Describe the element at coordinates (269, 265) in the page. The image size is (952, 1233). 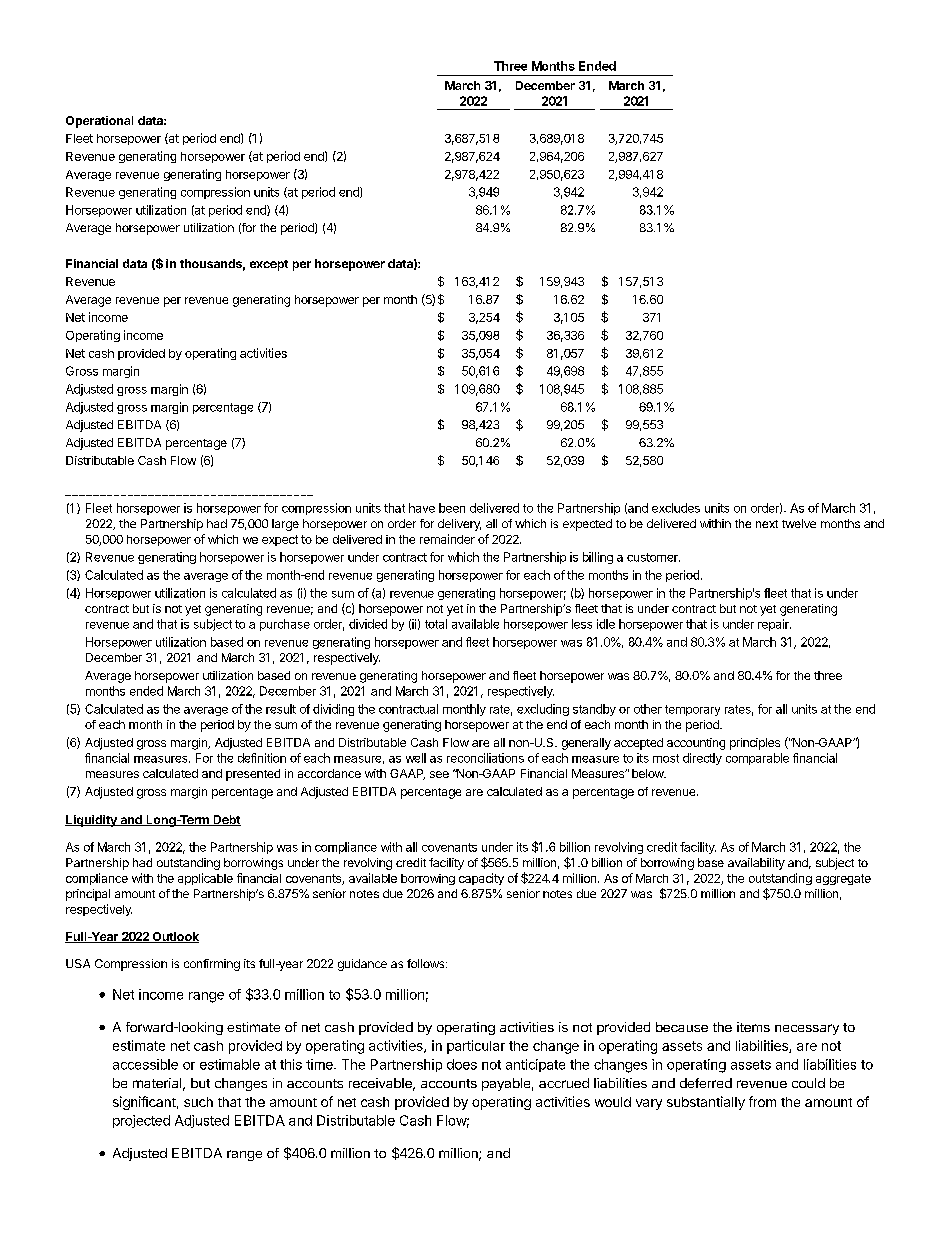
I see `except` at that location.
